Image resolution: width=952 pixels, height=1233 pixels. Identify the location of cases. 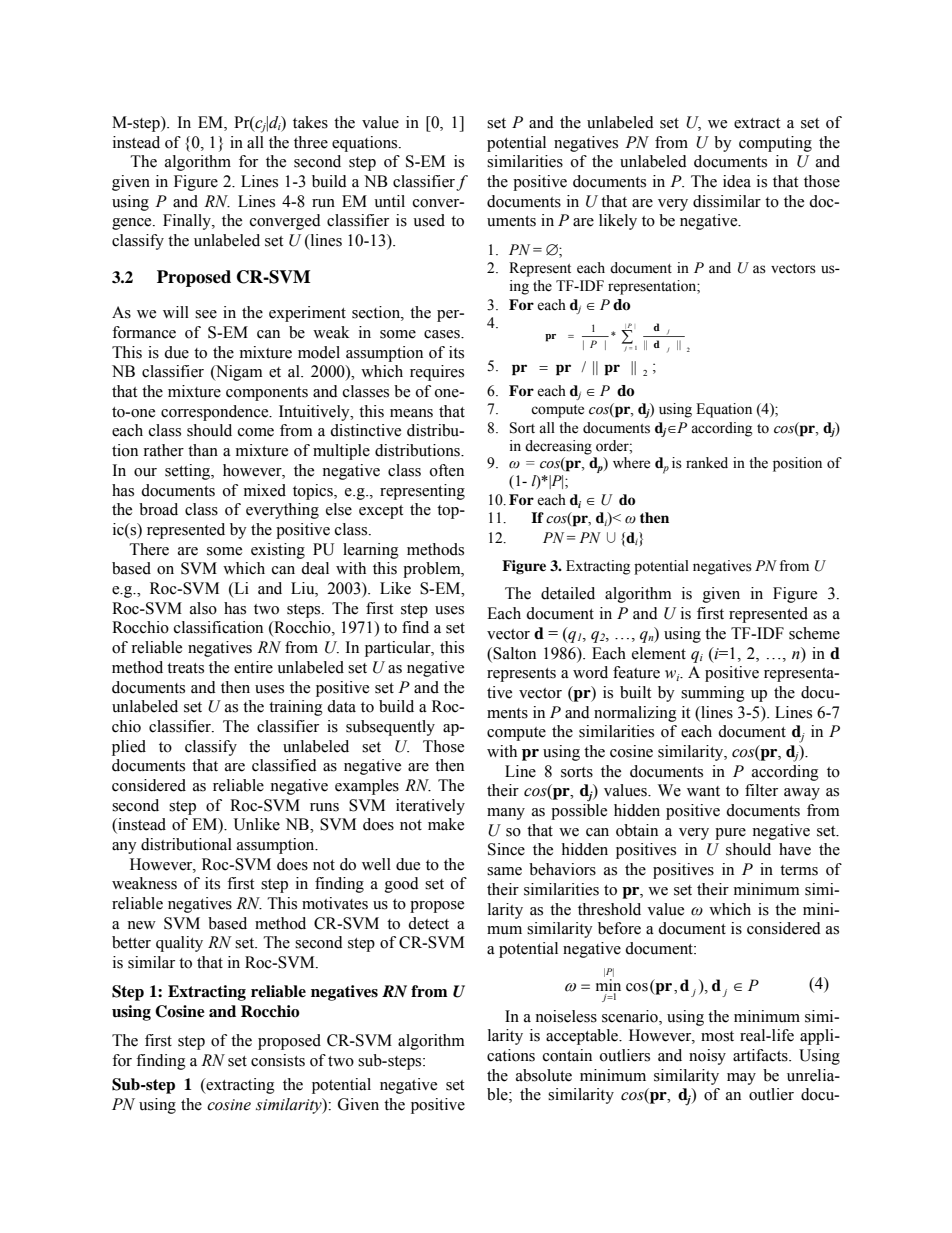
(443, 334).
